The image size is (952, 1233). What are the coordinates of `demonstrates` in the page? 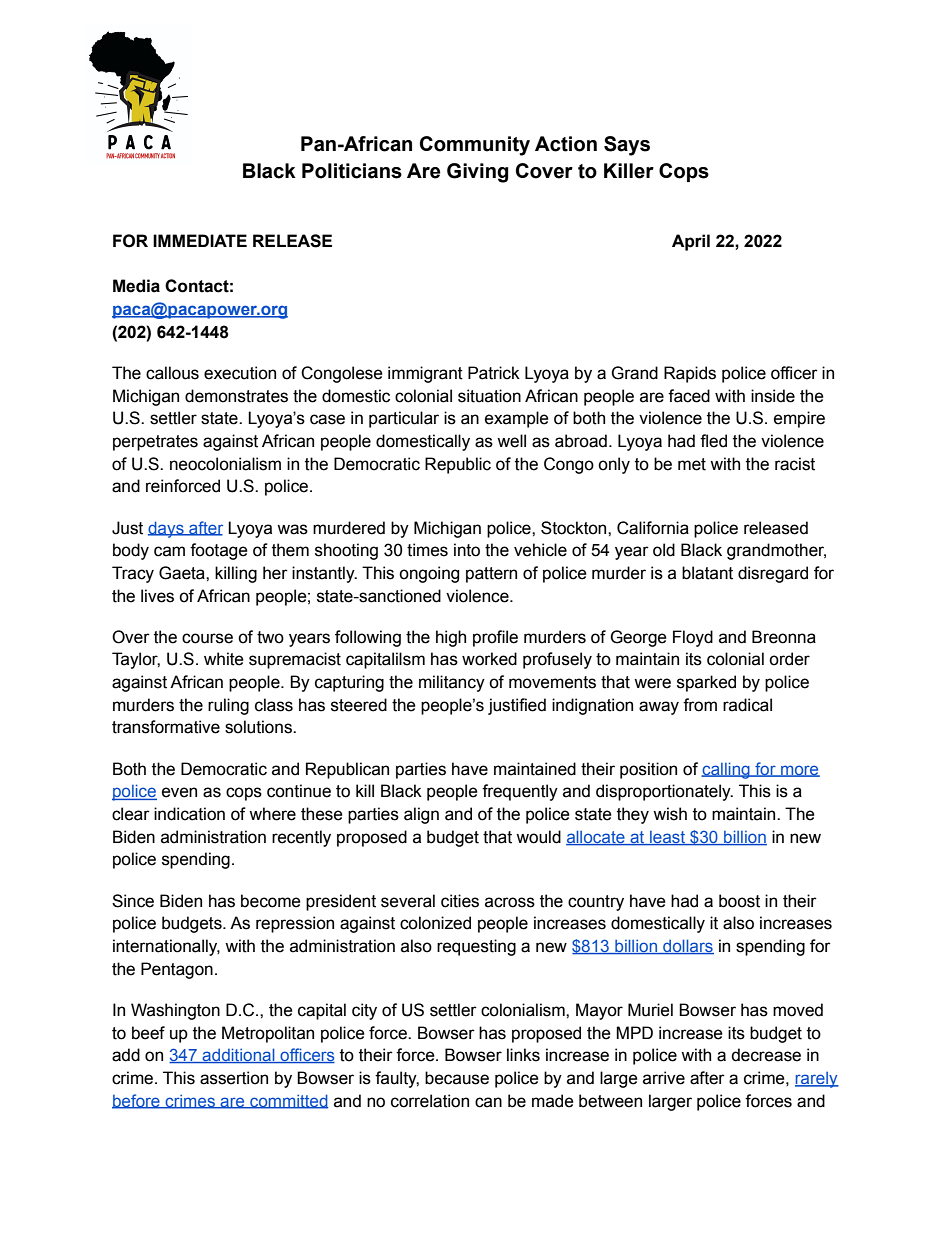 It's located at (236, 396).
